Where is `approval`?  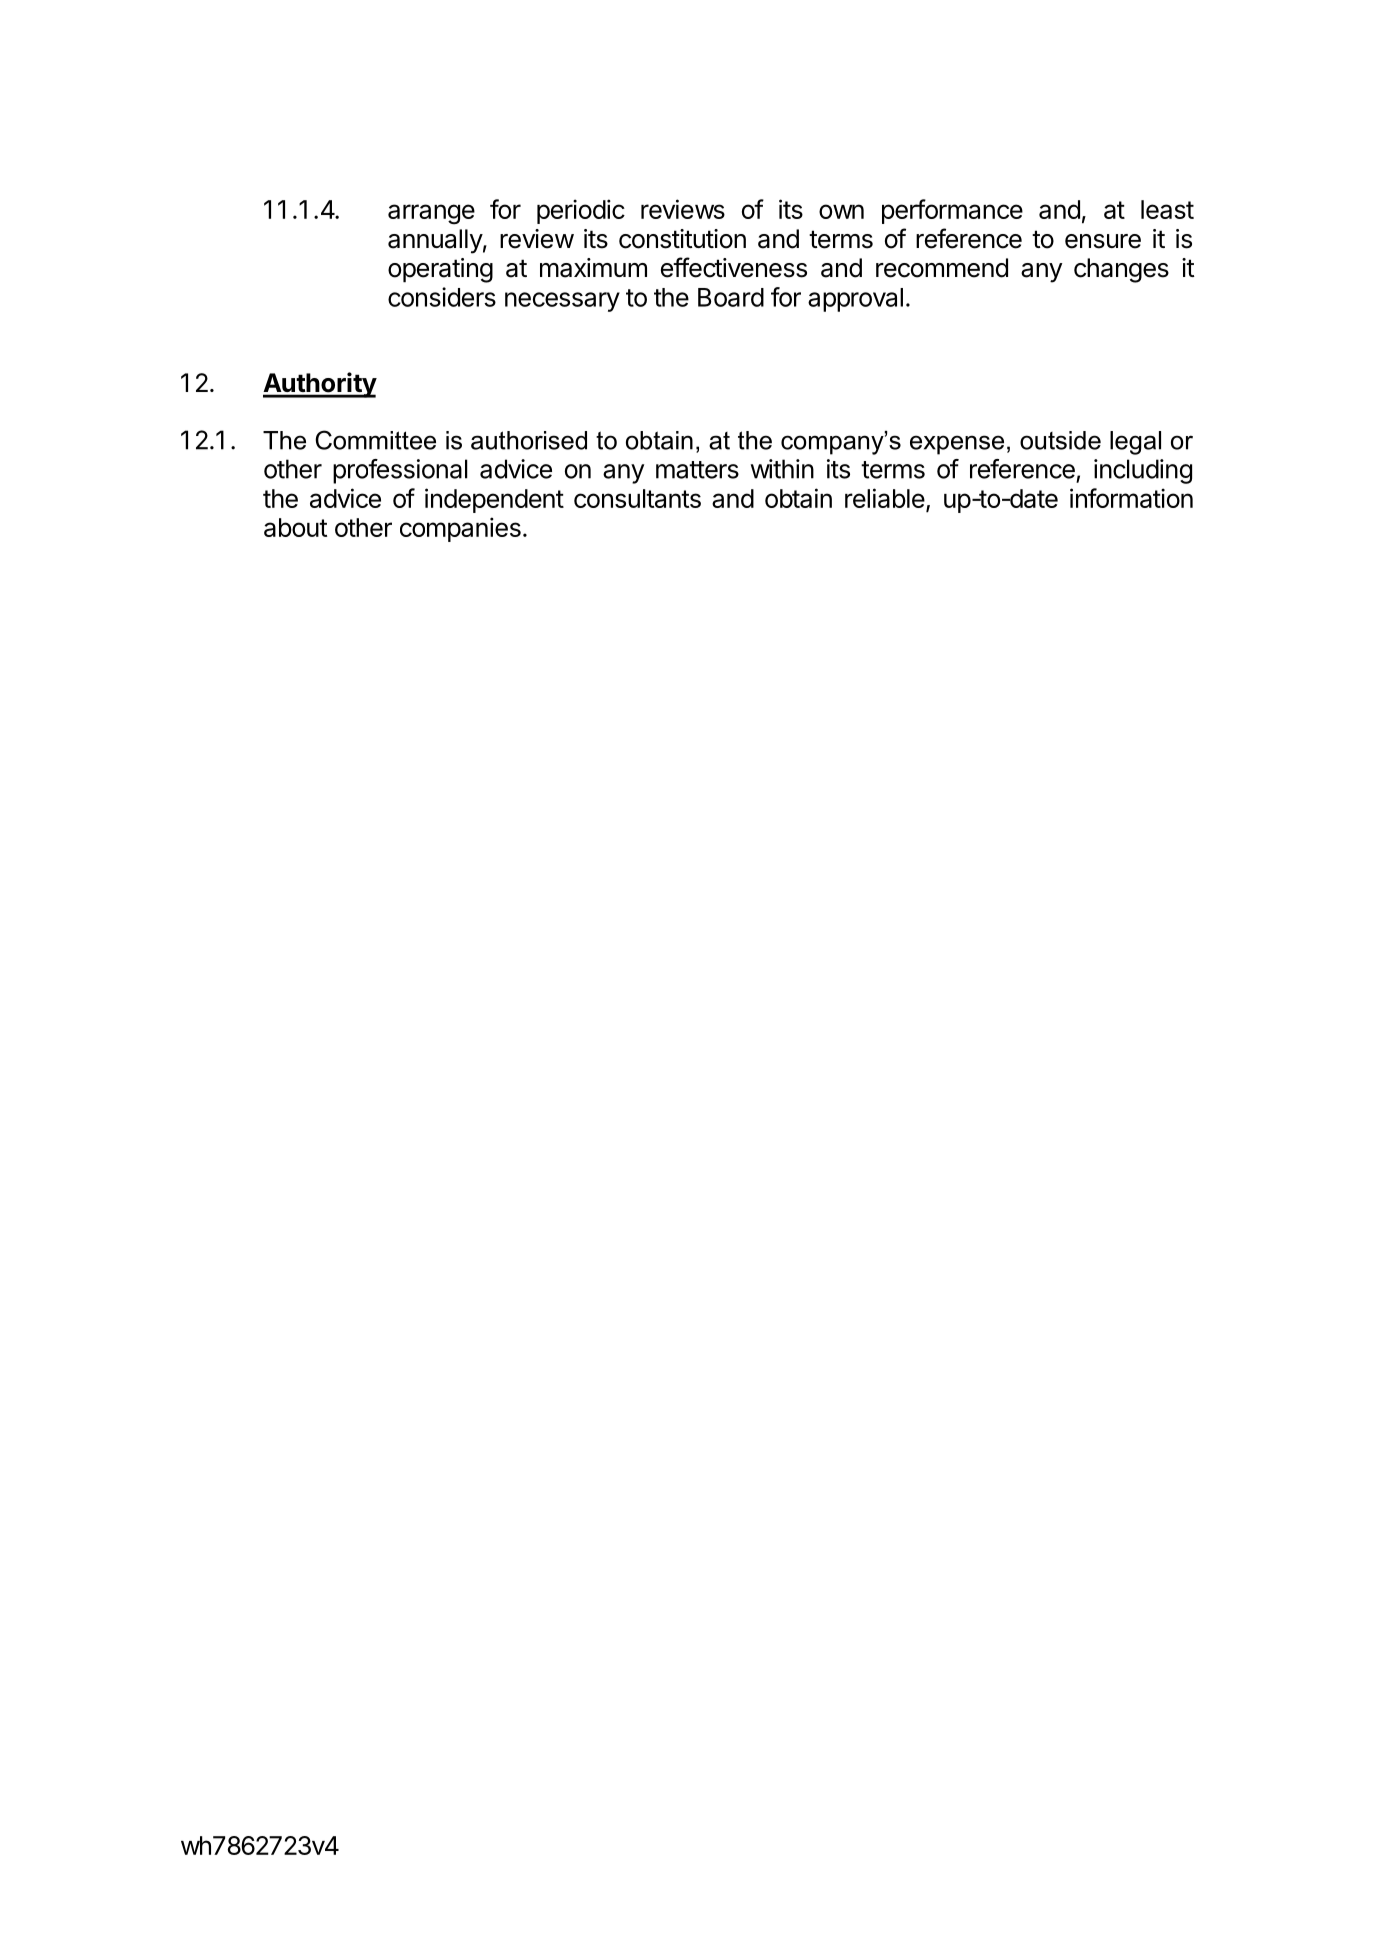 approval is located at coordinates (855, 300).
